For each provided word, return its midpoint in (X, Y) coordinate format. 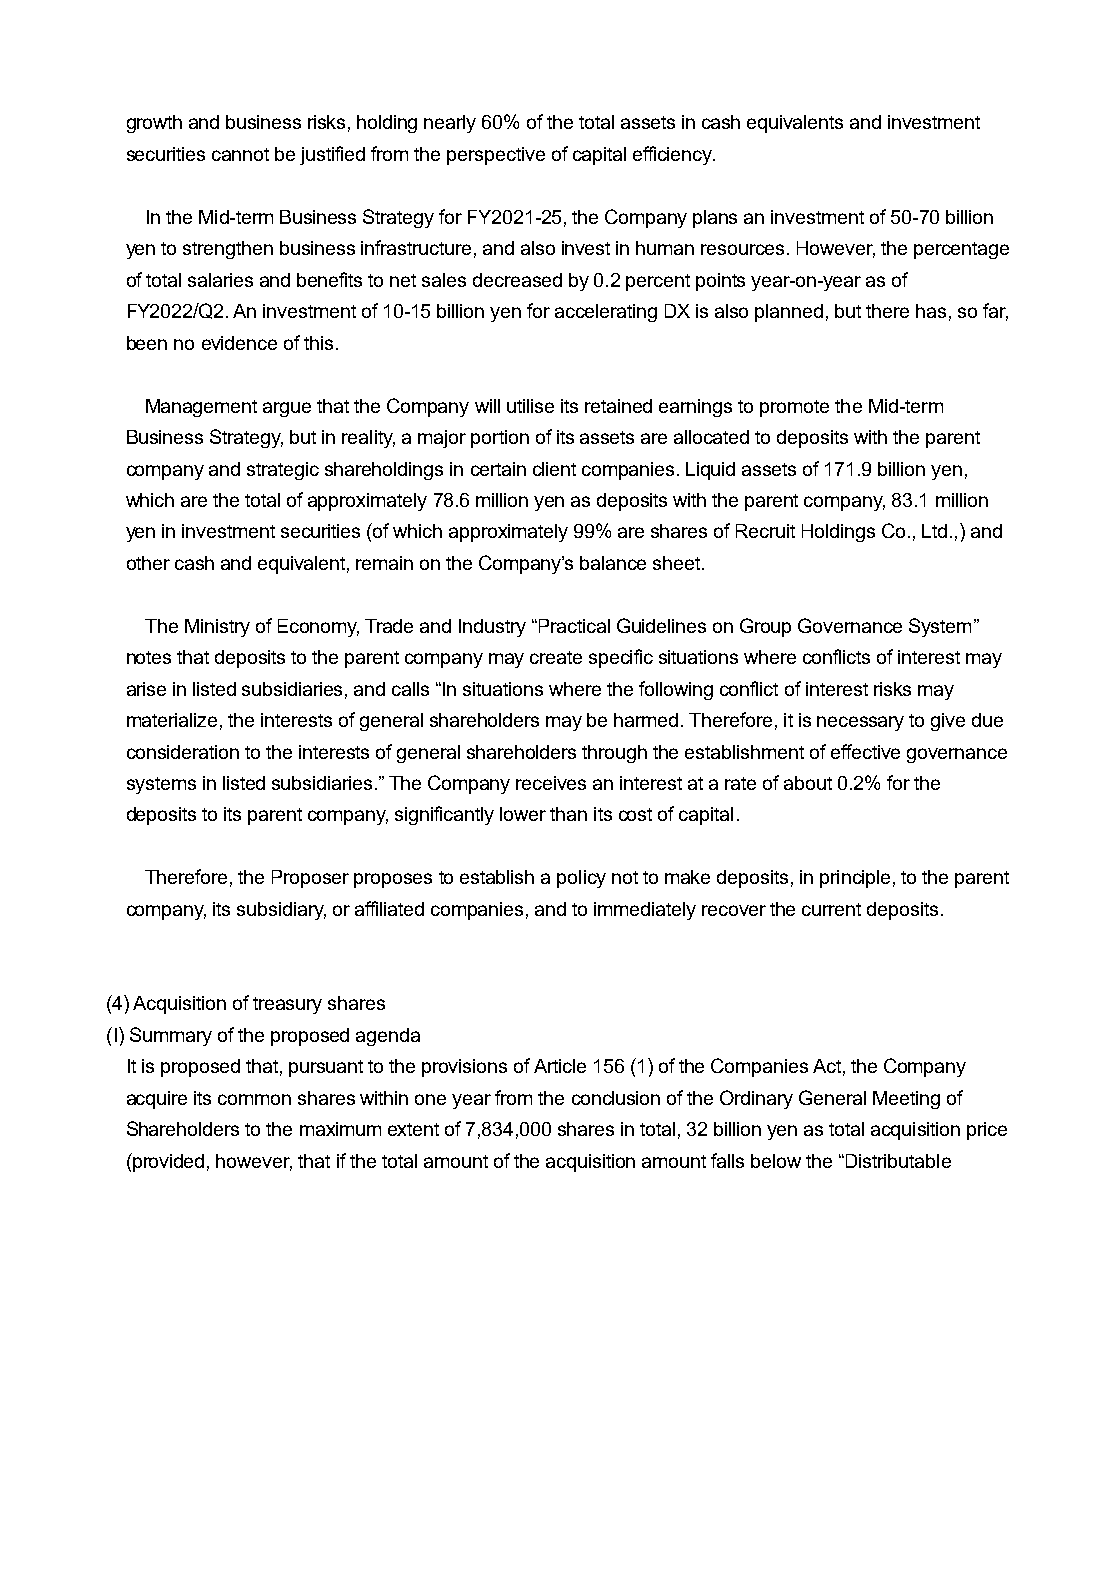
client (554, 469)
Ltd (934, 531)
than (568, 814)
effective (865, 751)
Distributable (898, 1161)
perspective (496, 156)
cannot (240, 154)
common (254, 1099)
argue (287, 409)
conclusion (616, 1098)
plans (715, 219)
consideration (183, 752)
